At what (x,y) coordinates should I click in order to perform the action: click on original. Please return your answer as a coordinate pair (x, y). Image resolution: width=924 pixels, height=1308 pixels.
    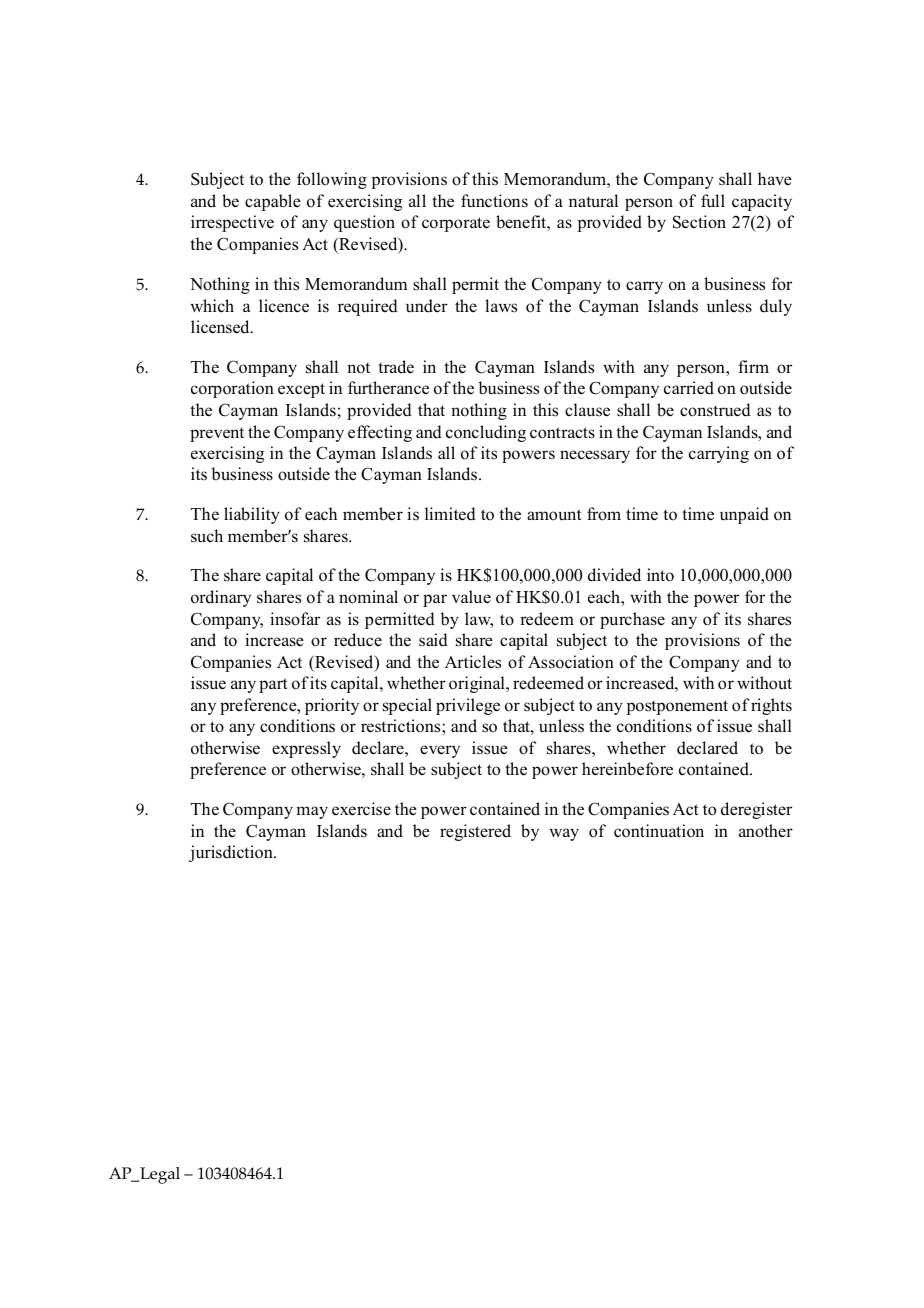
    Looking at the image, I should click on (478, 684).
